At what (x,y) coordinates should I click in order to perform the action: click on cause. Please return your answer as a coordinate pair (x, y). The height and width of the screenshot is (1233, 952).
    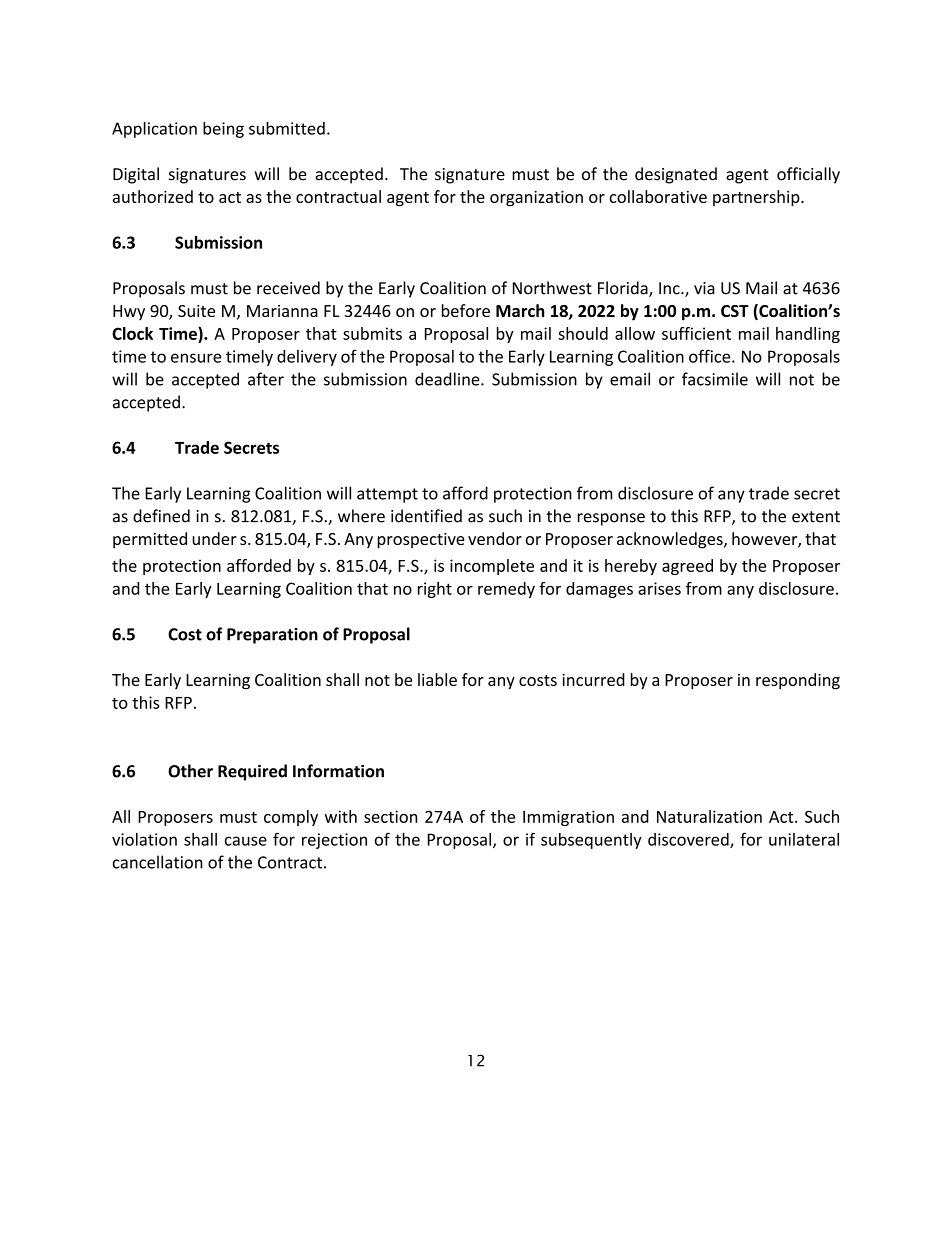
    Looking at the image, I should click on (246, 841).
